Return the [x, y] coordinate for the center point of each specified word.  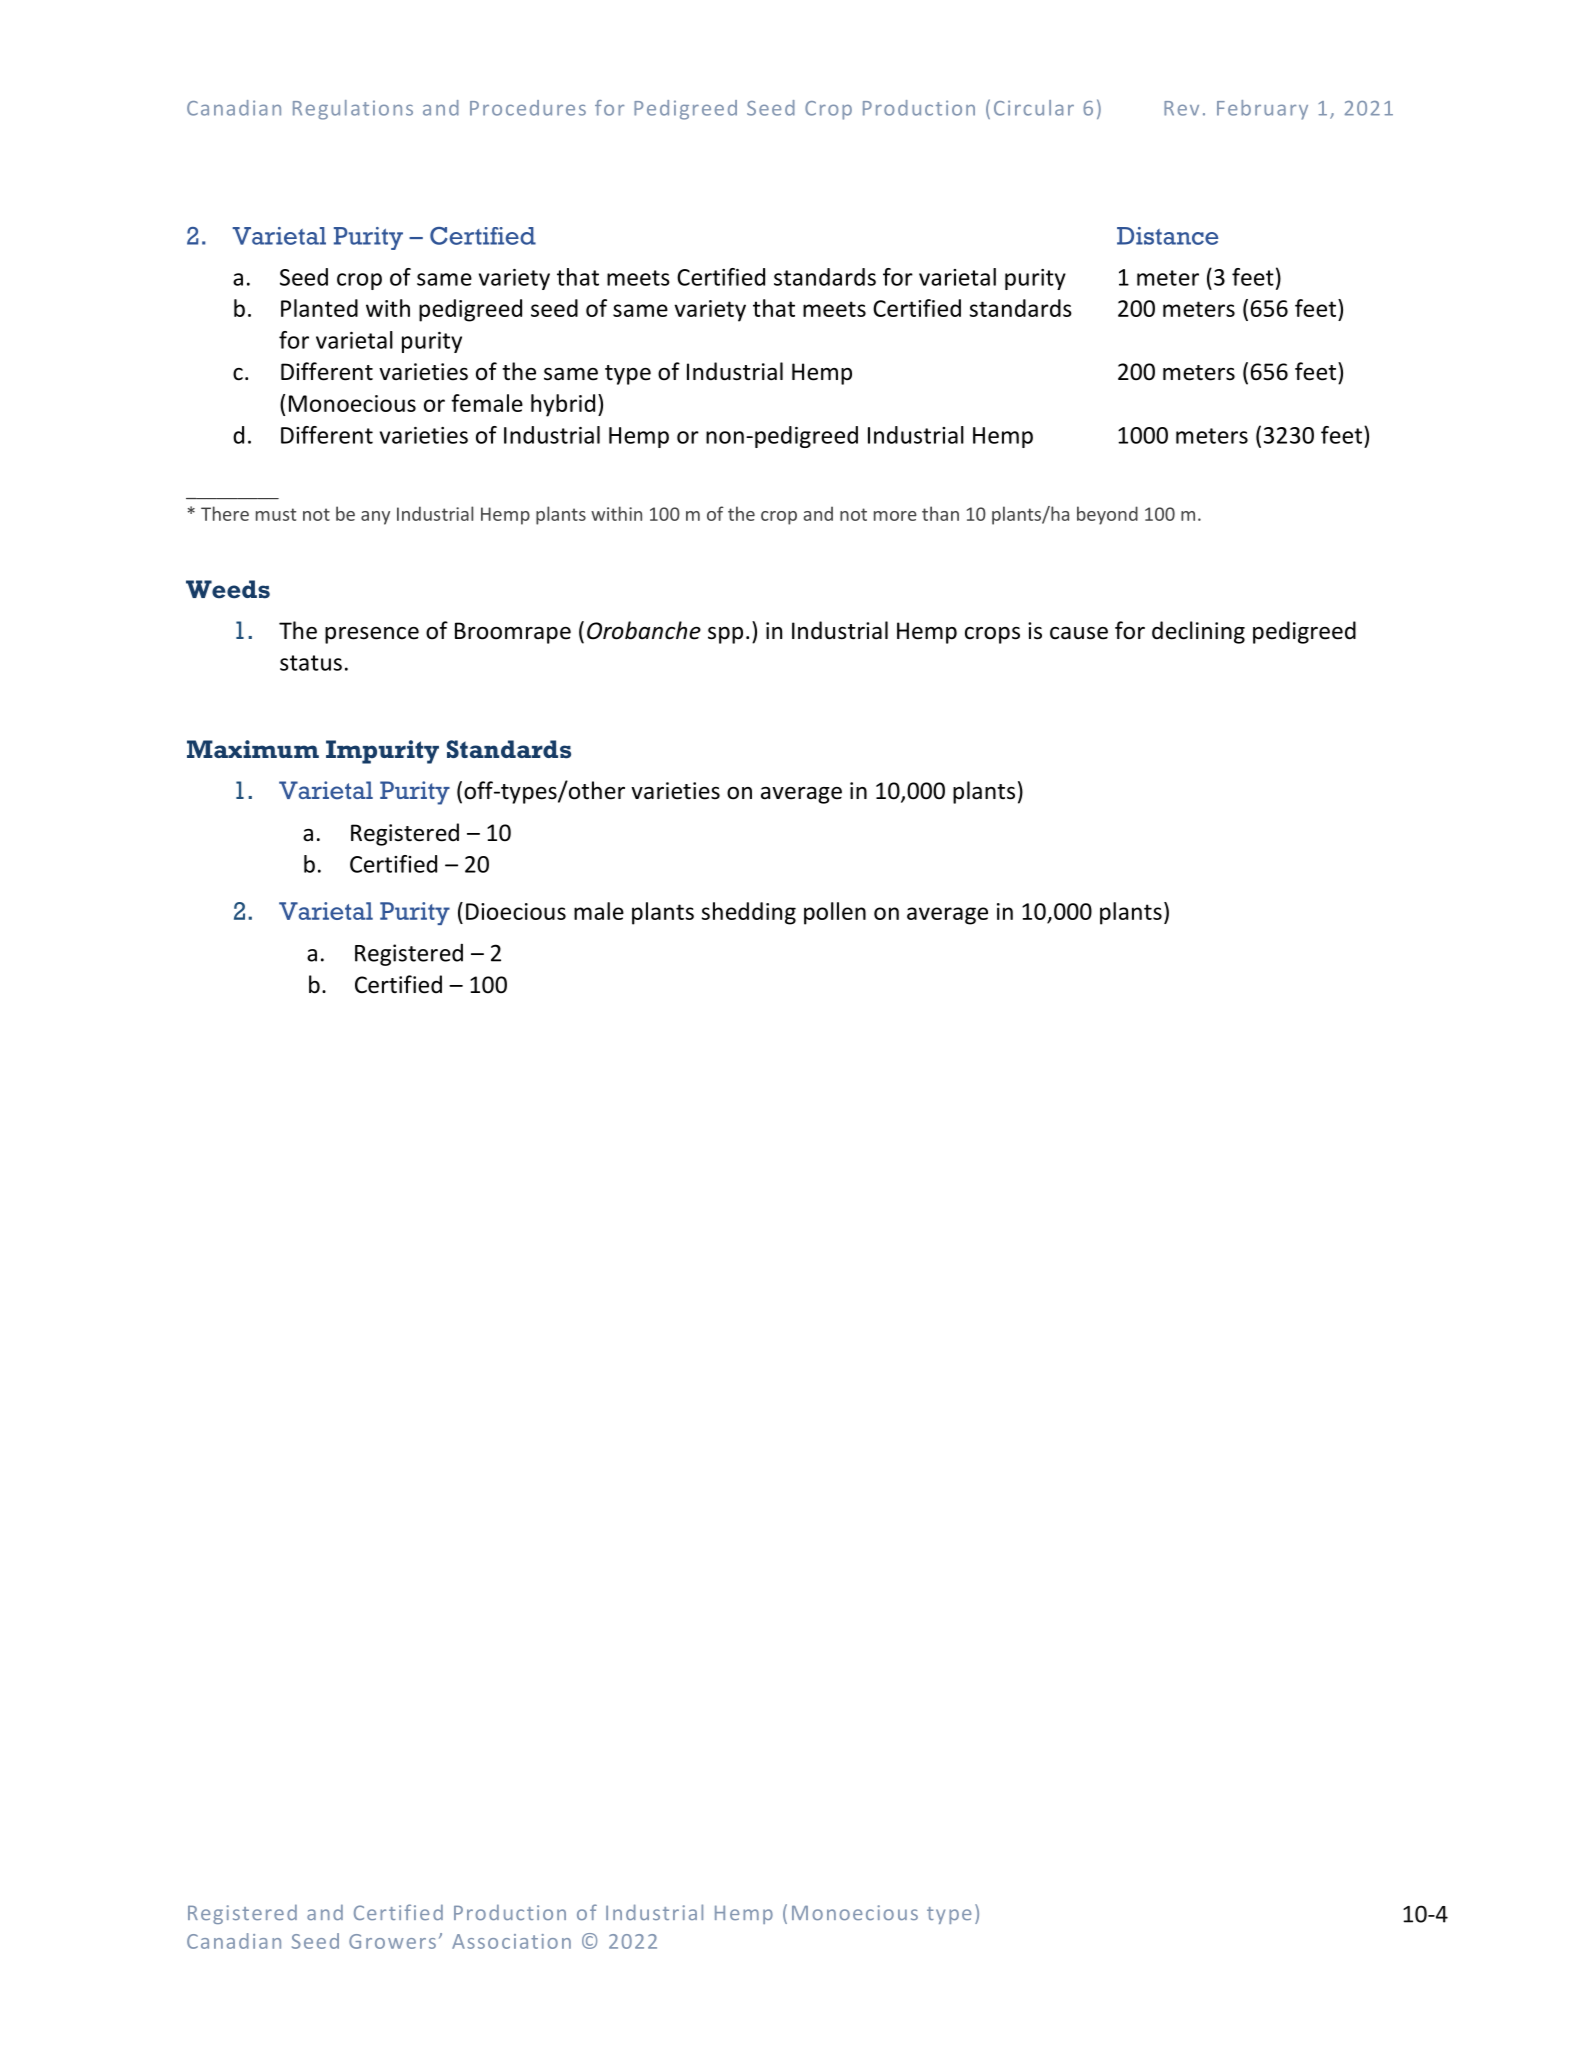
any [375, 518]
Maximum [253, 749]
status [311, 663]
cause [1079, 633]
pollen [835, 913]
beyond [1107, 515]
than [940, 513]
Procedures [528, 108]
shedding [749, 913]
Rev [1181, 108]
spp [725, 635]
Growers [392, 1941]
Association [511, 1941]
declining [1198, 632]
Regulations [353, 110]
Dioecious [516, 911]
